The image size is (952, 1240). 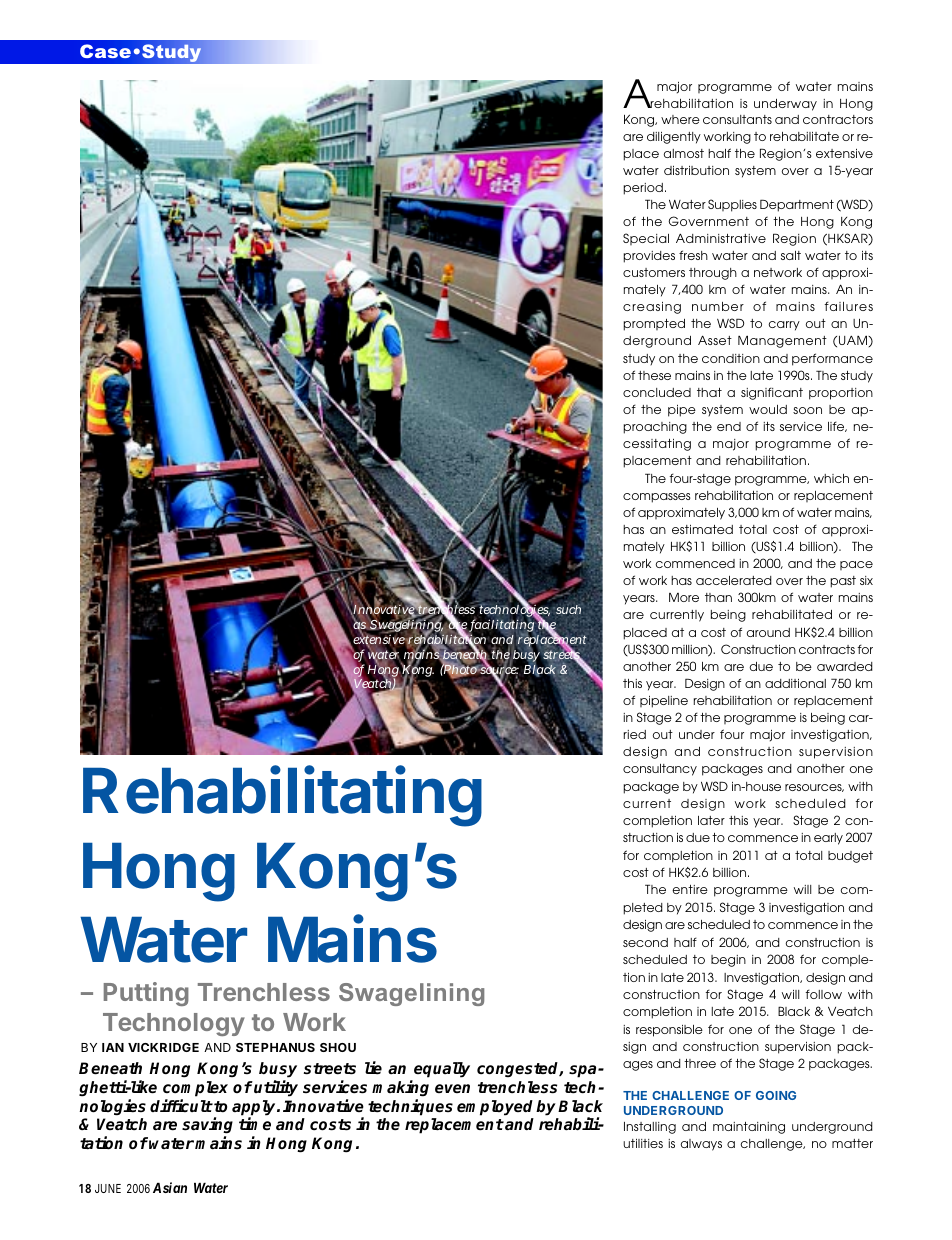 I want to click on Management, so click(x=782, y=341).
